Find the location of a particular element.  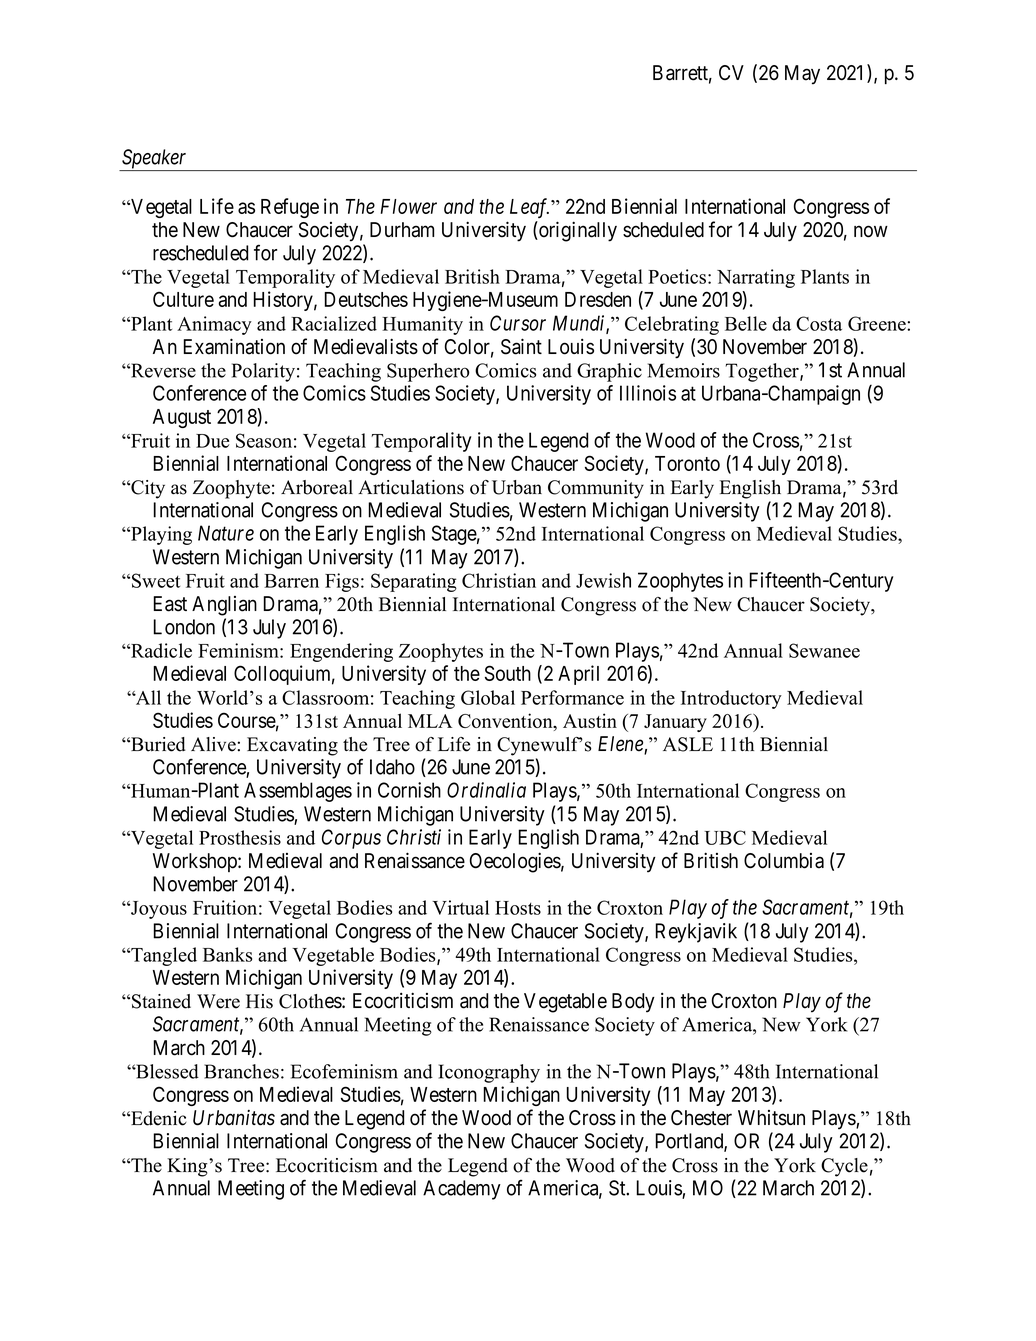

Together is located at coordinates (763, 372).
